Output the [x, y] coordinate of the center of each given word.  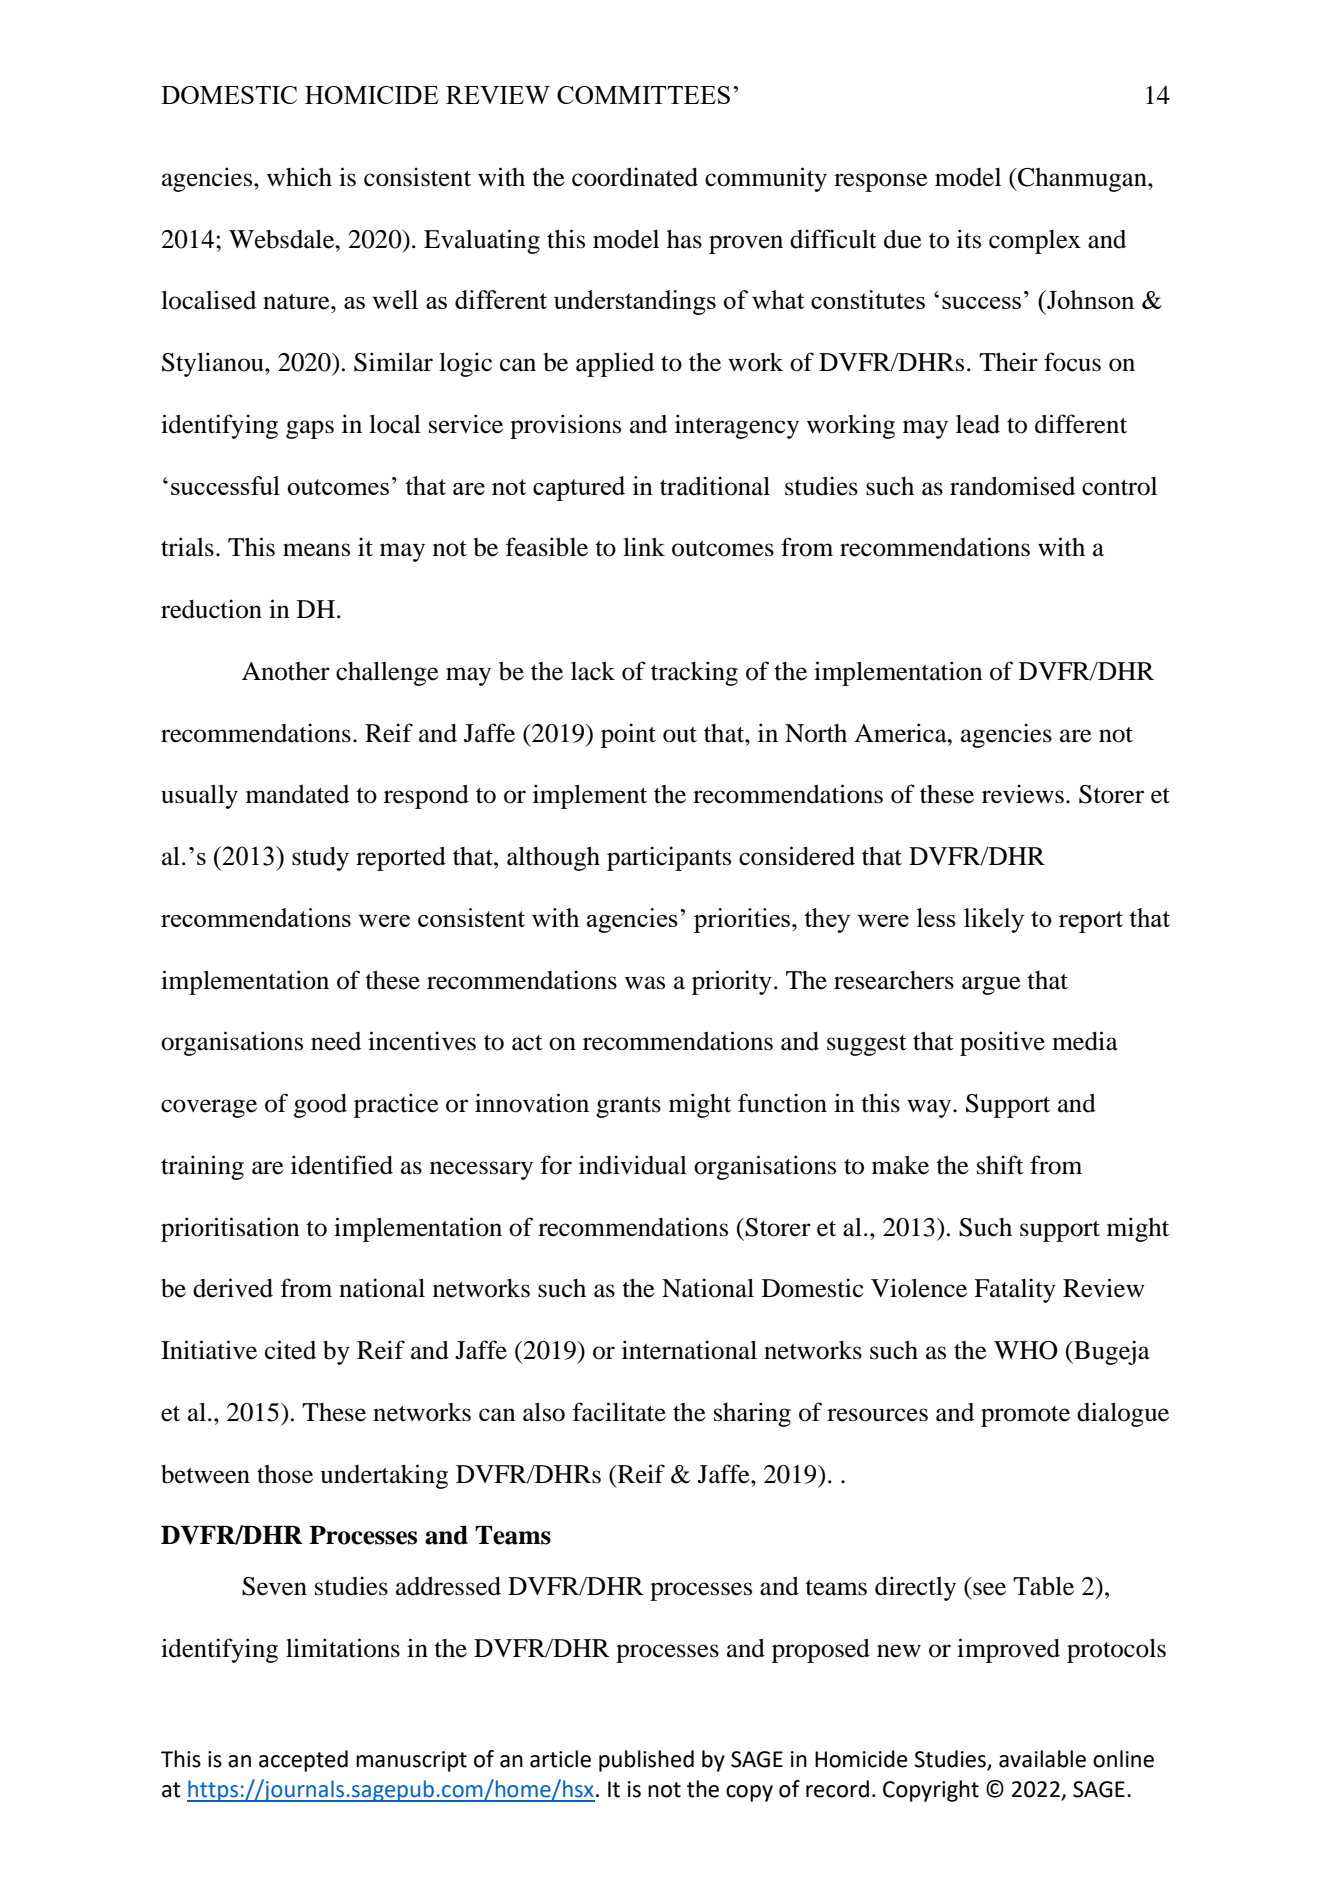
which [299, 177]
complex [1035, 242]
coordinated [635, 177]
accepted [303, 1761]
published [646, 1761]
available [1042, 1759]
